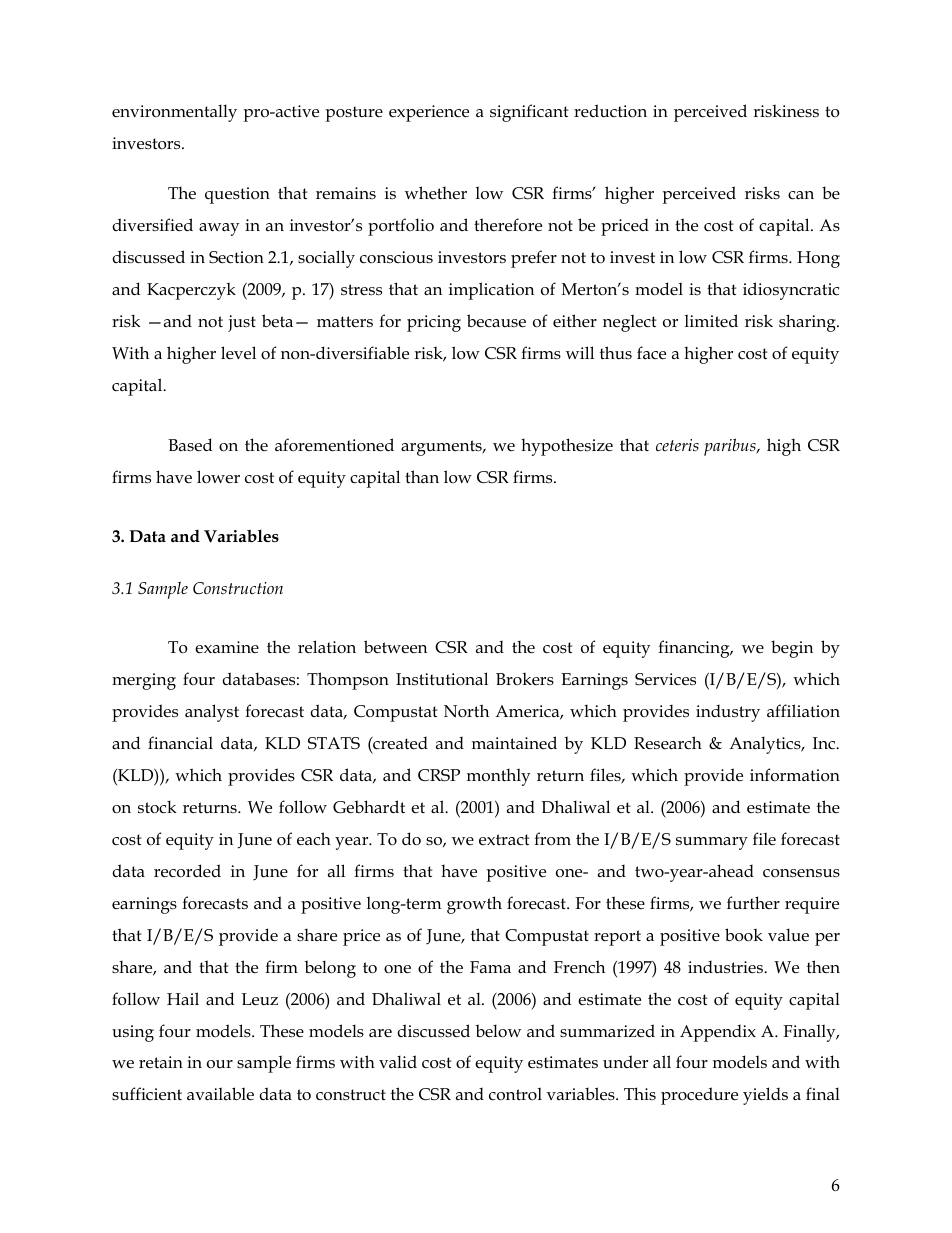  Describe the element at coordinates (242, 323) in the screenshot. I see `just` at that location.
